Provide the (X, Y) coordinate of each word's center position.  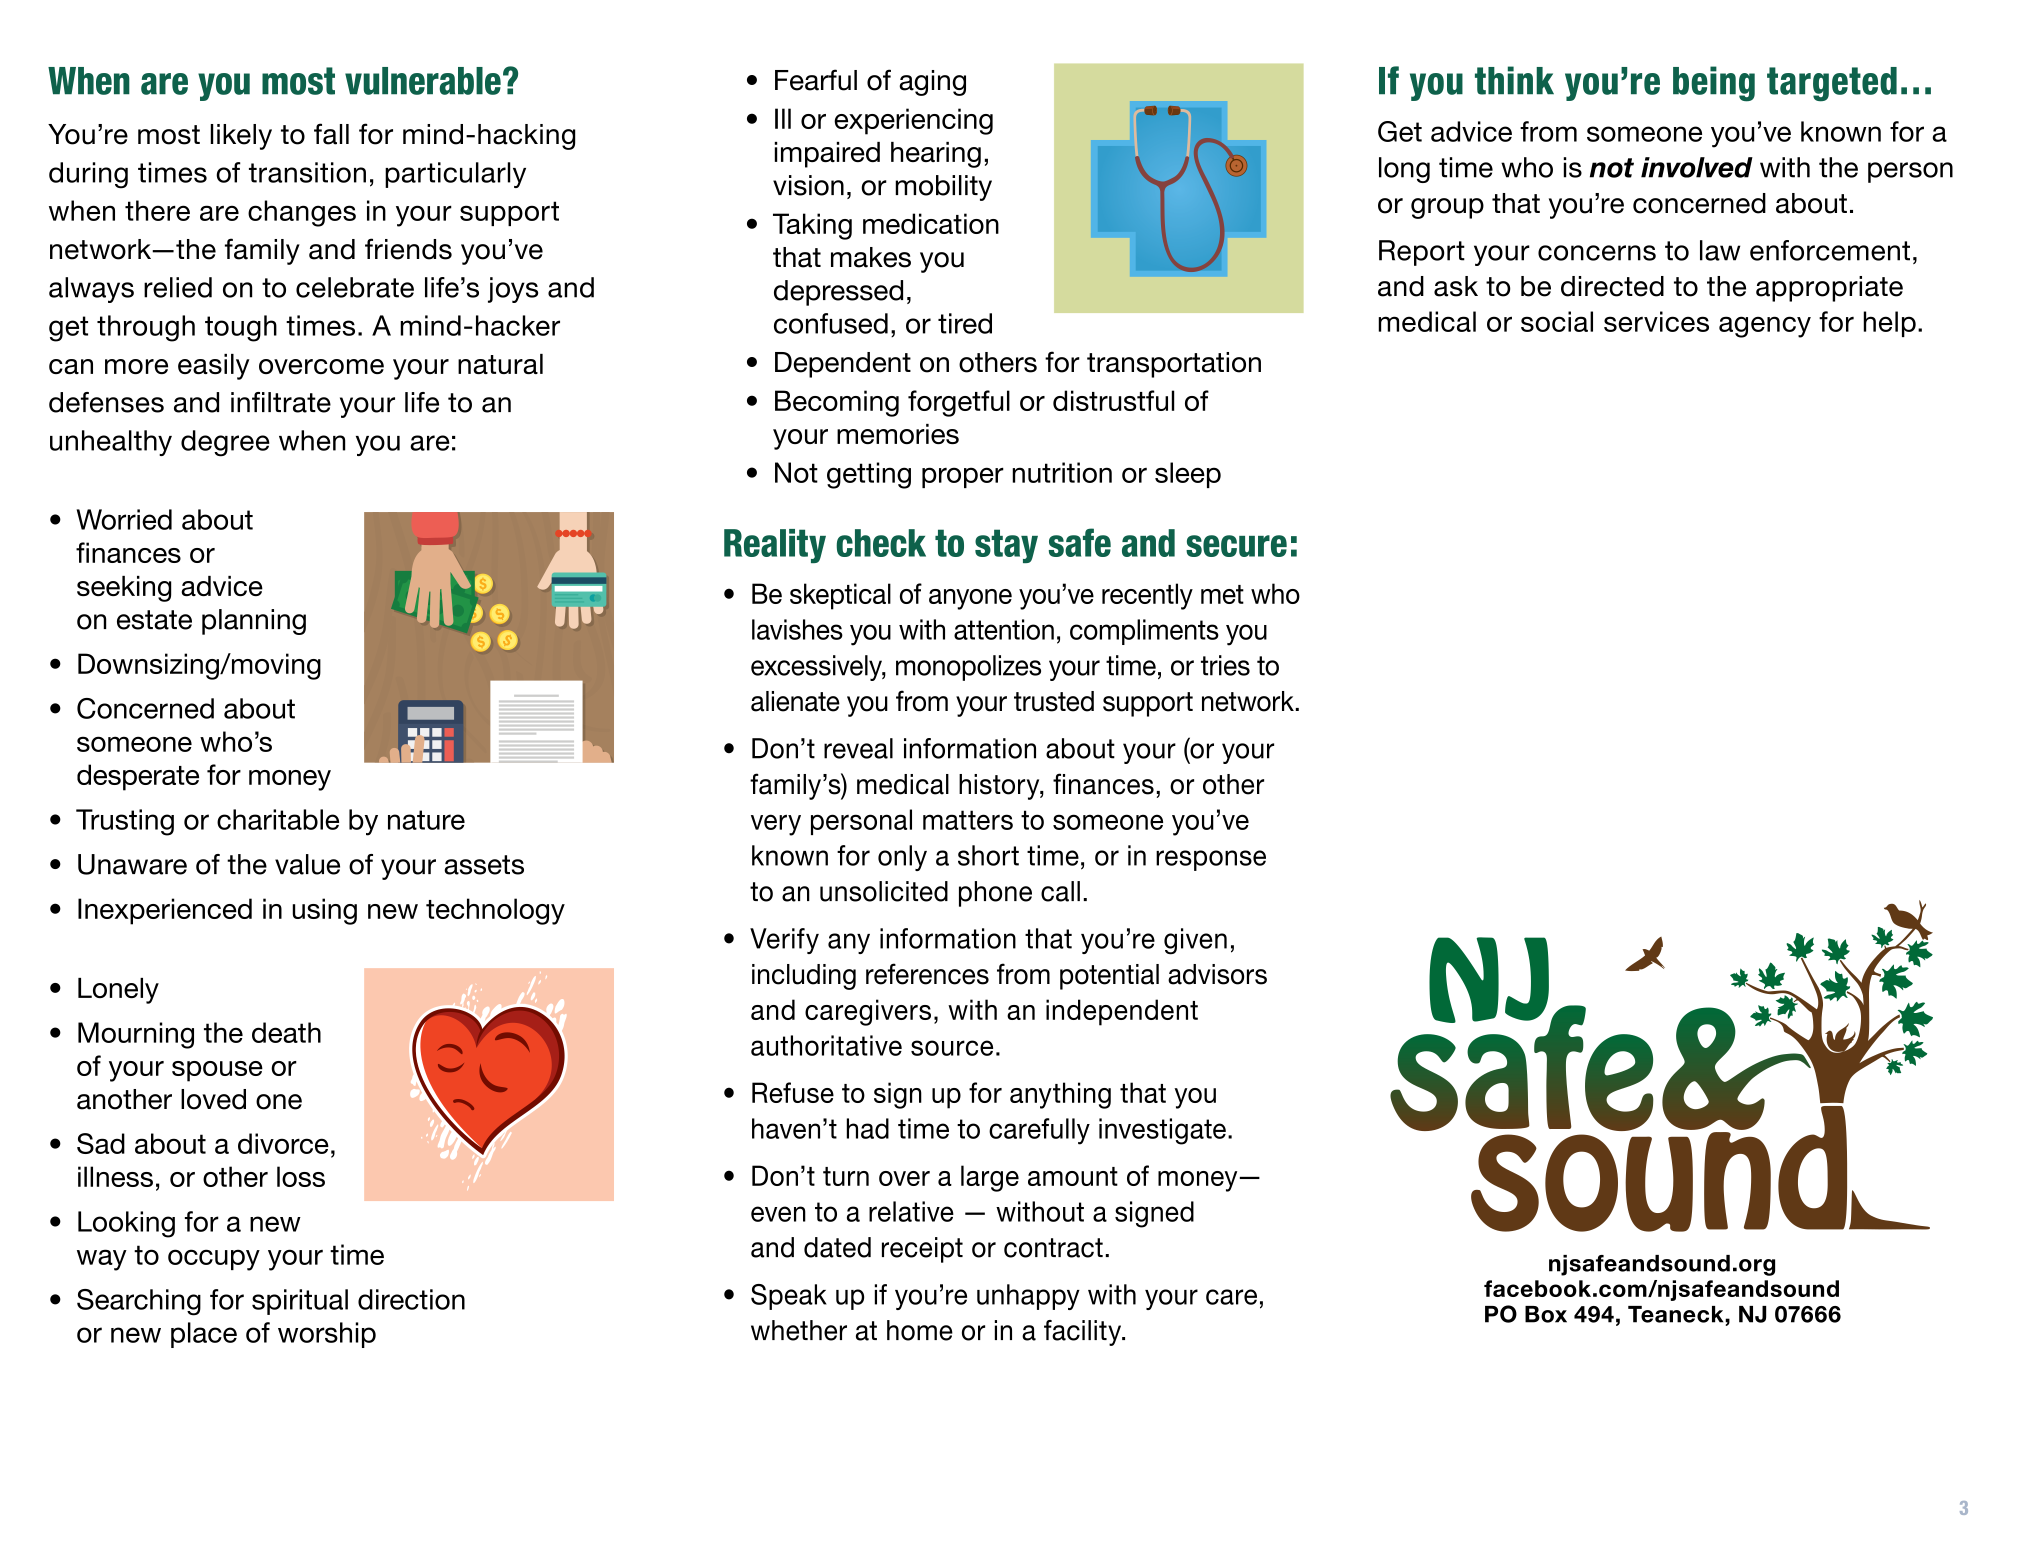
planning (254, 622)
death (286, 1032)
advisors (1217, 974)
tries (1225, 665)
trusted (1054, 701)
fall (331, 134)
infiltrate (281, 402)
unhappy (1028, 1297)
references (927, 974)
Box (1546, 1314)
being (1714, 84)
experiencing (913, 121)
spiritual (300, 1302)
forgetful (959, 403)
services (1656, 321)
